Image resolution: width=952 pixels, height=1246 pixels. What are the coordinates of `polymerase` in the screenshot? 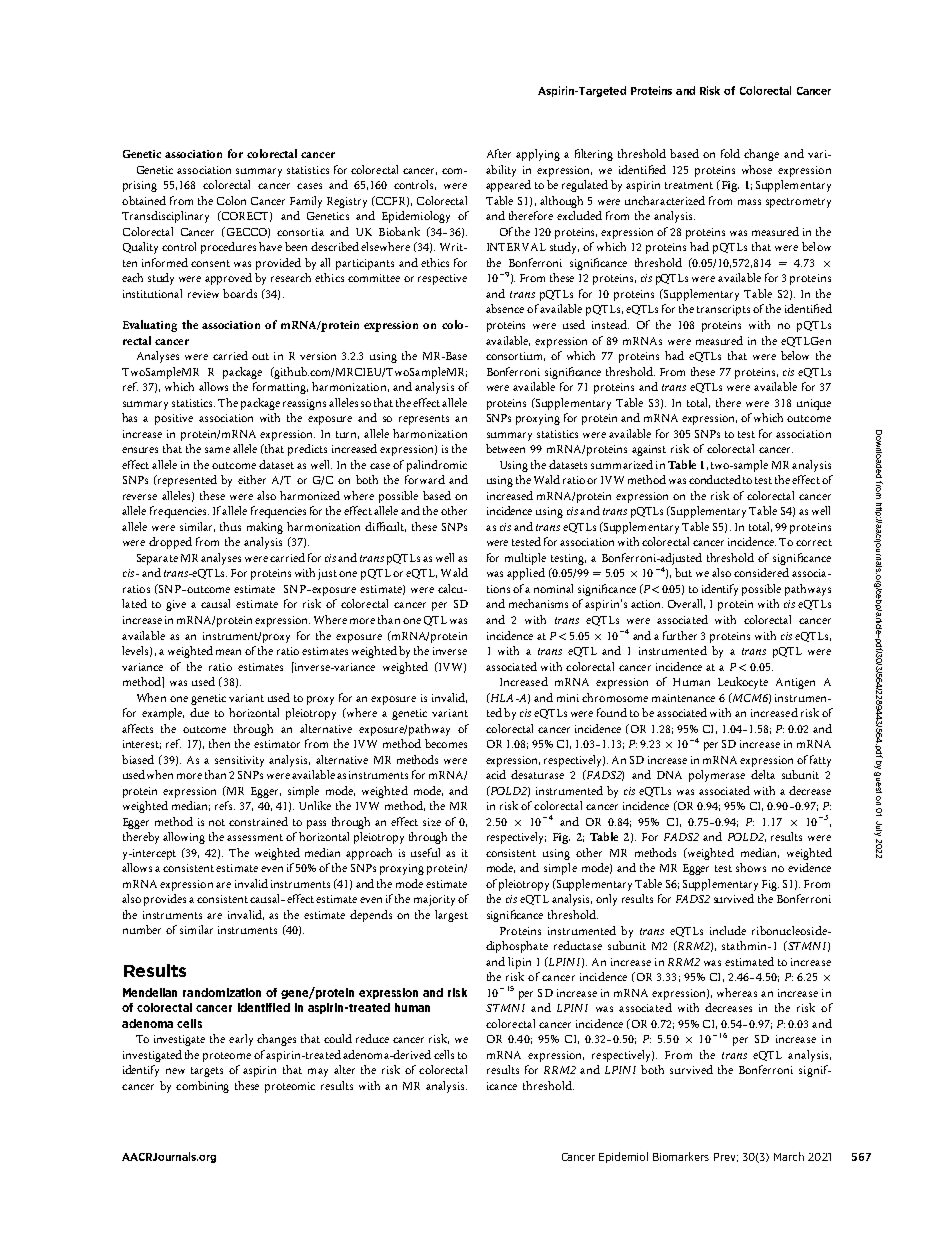 It's located at (717, 776).
